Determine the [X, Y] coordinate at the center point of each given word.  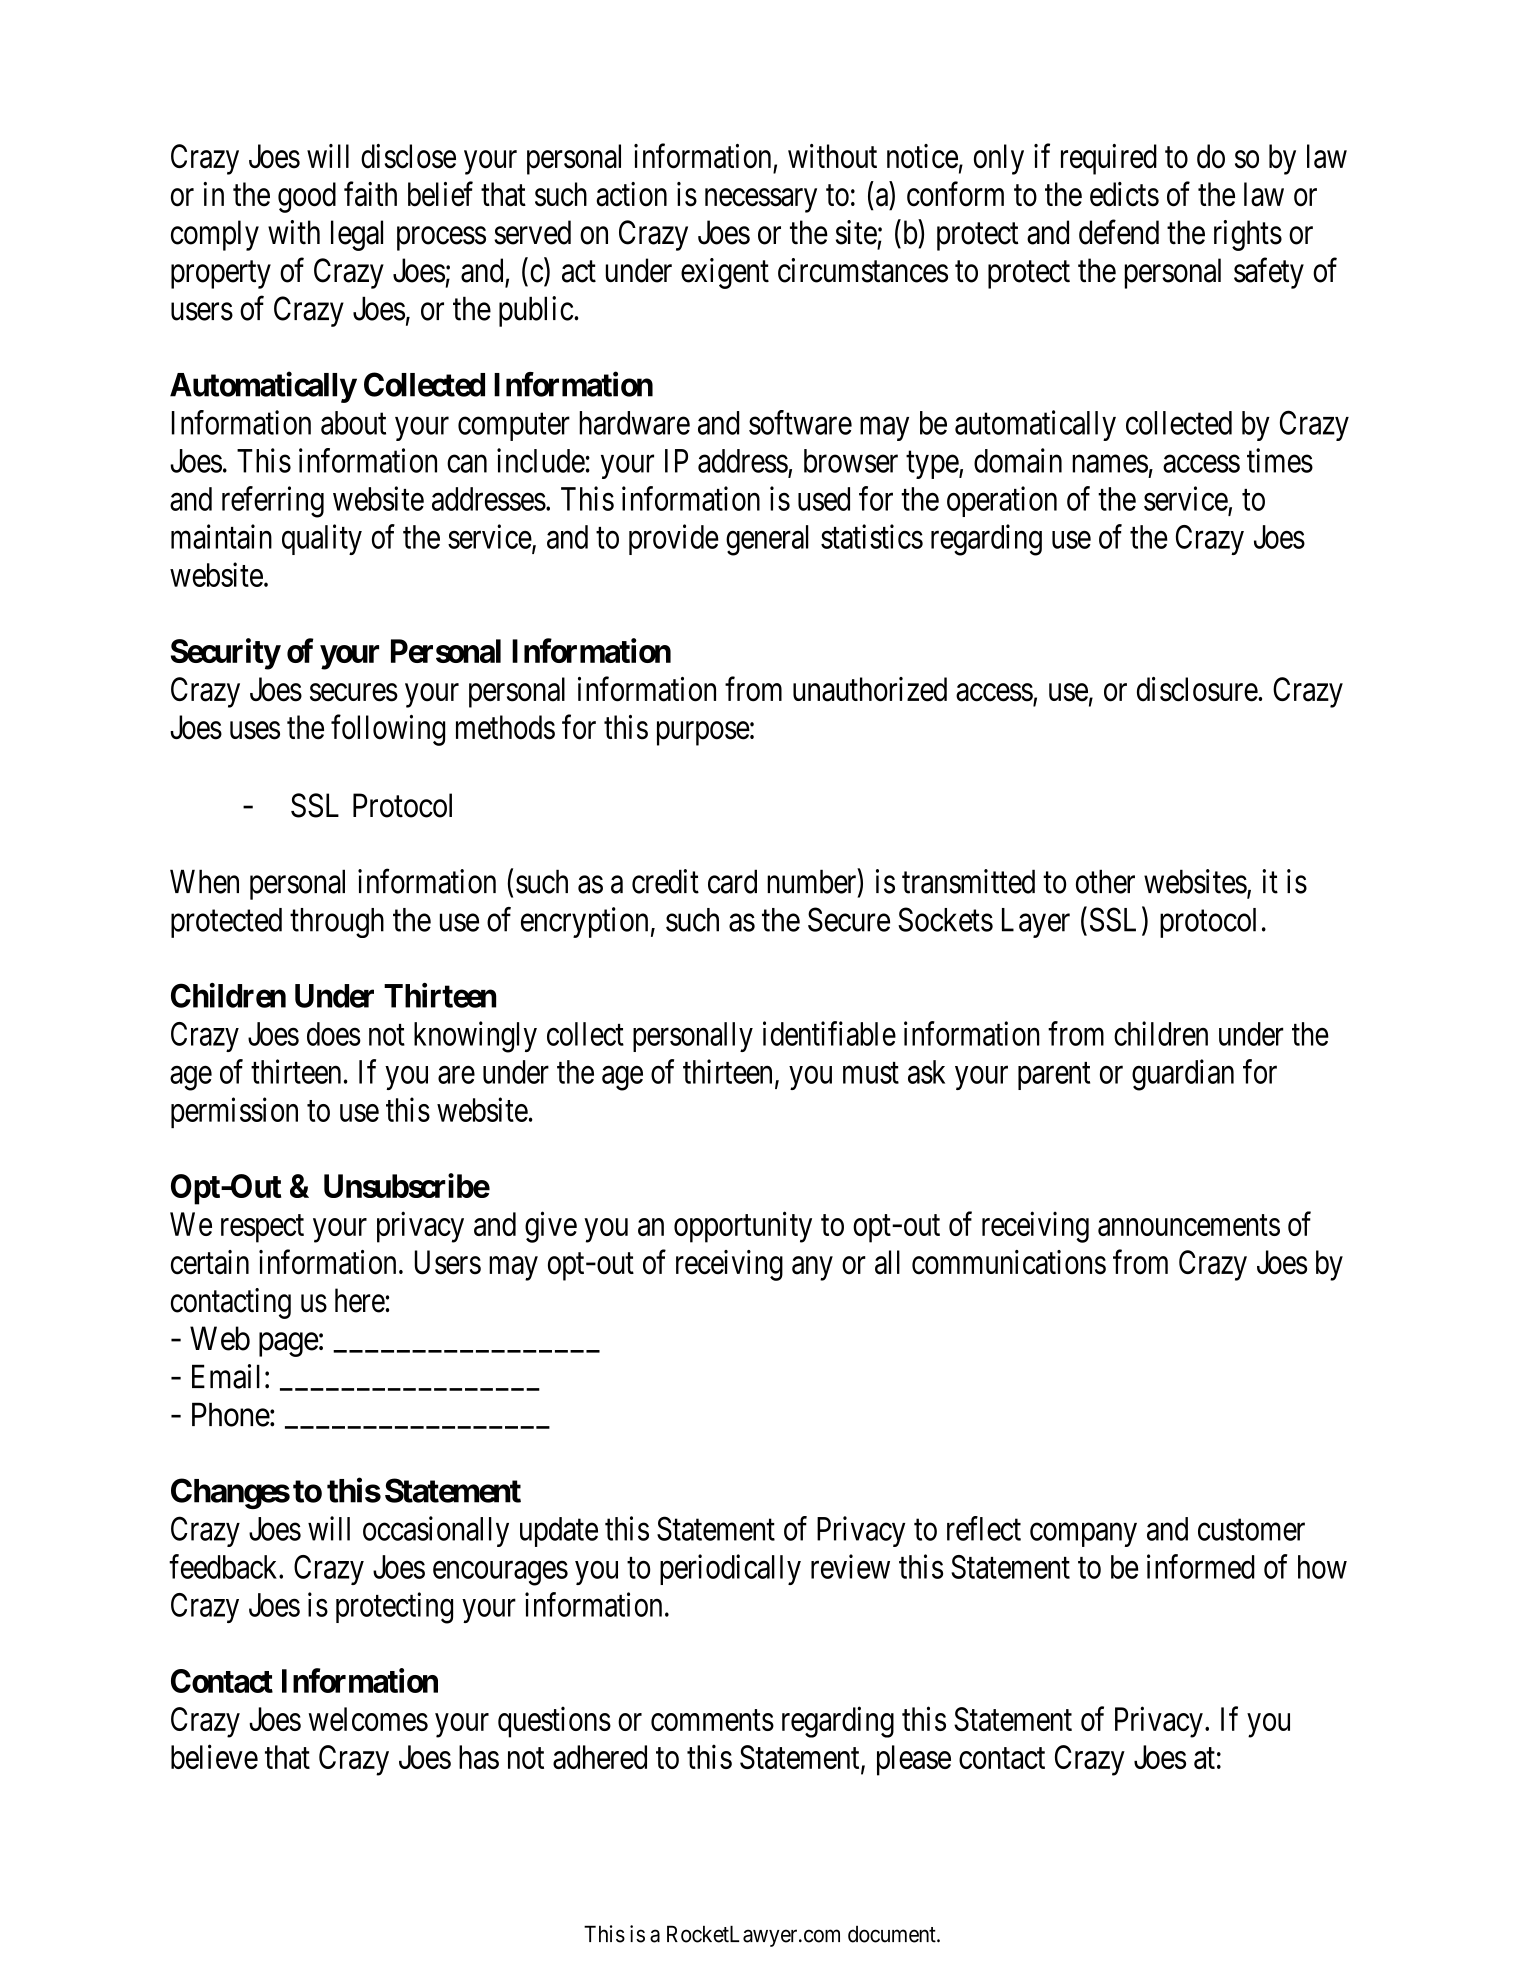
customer [1251, 1530]
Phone [231, 1414]
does [334, 1034]
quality [322, 539]
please [914, 1760]
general [767, 540]
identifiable [829, 1033]
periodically [730, 1569]
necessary [761, 201]
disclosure [1197, 689]
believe [214, 1756]
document [893, 1934]
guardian [1183, 1075]
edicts [1124, 194]
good [307, 197]
